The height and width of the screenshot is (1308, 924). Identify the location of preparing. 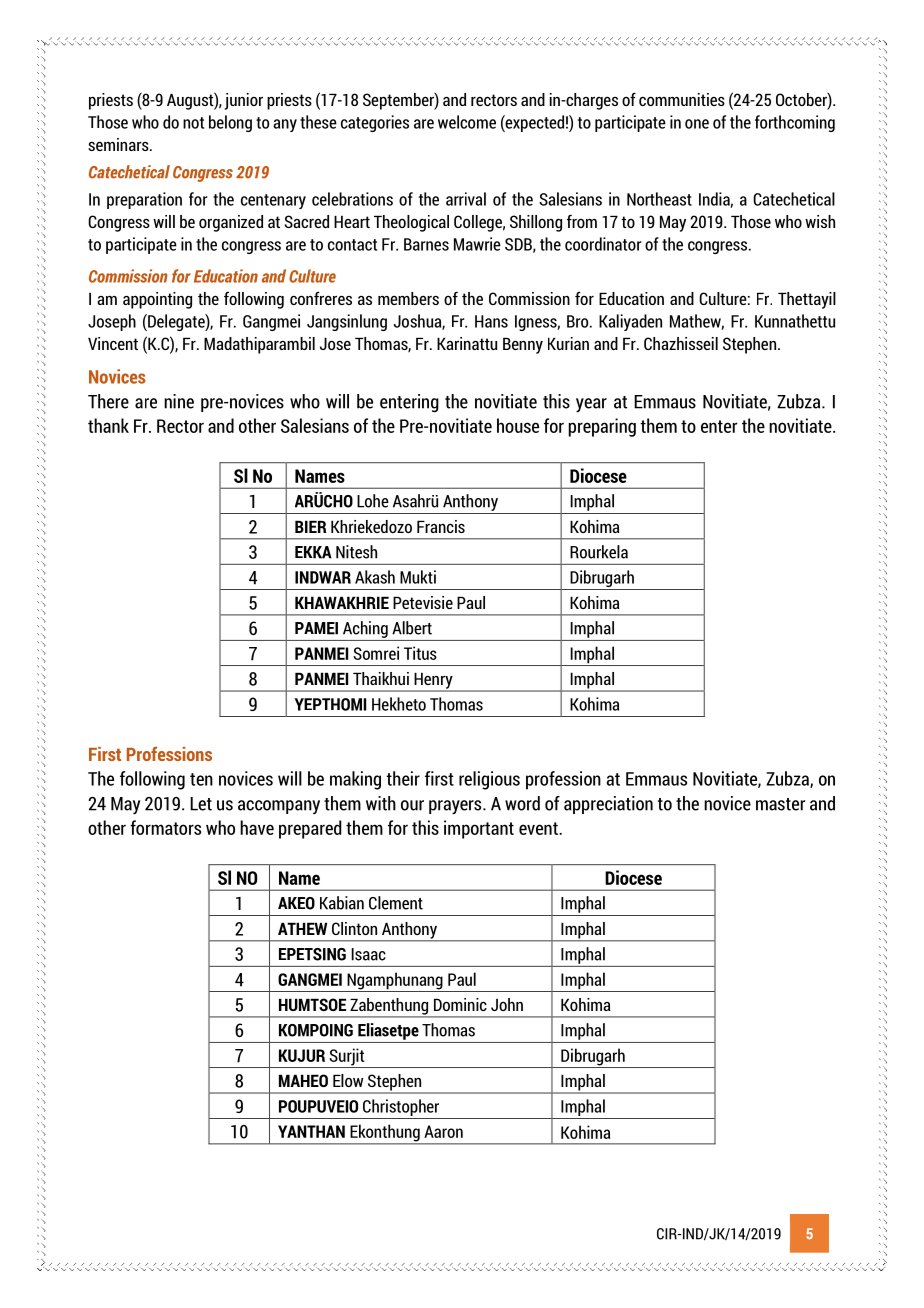
(602, 427).
